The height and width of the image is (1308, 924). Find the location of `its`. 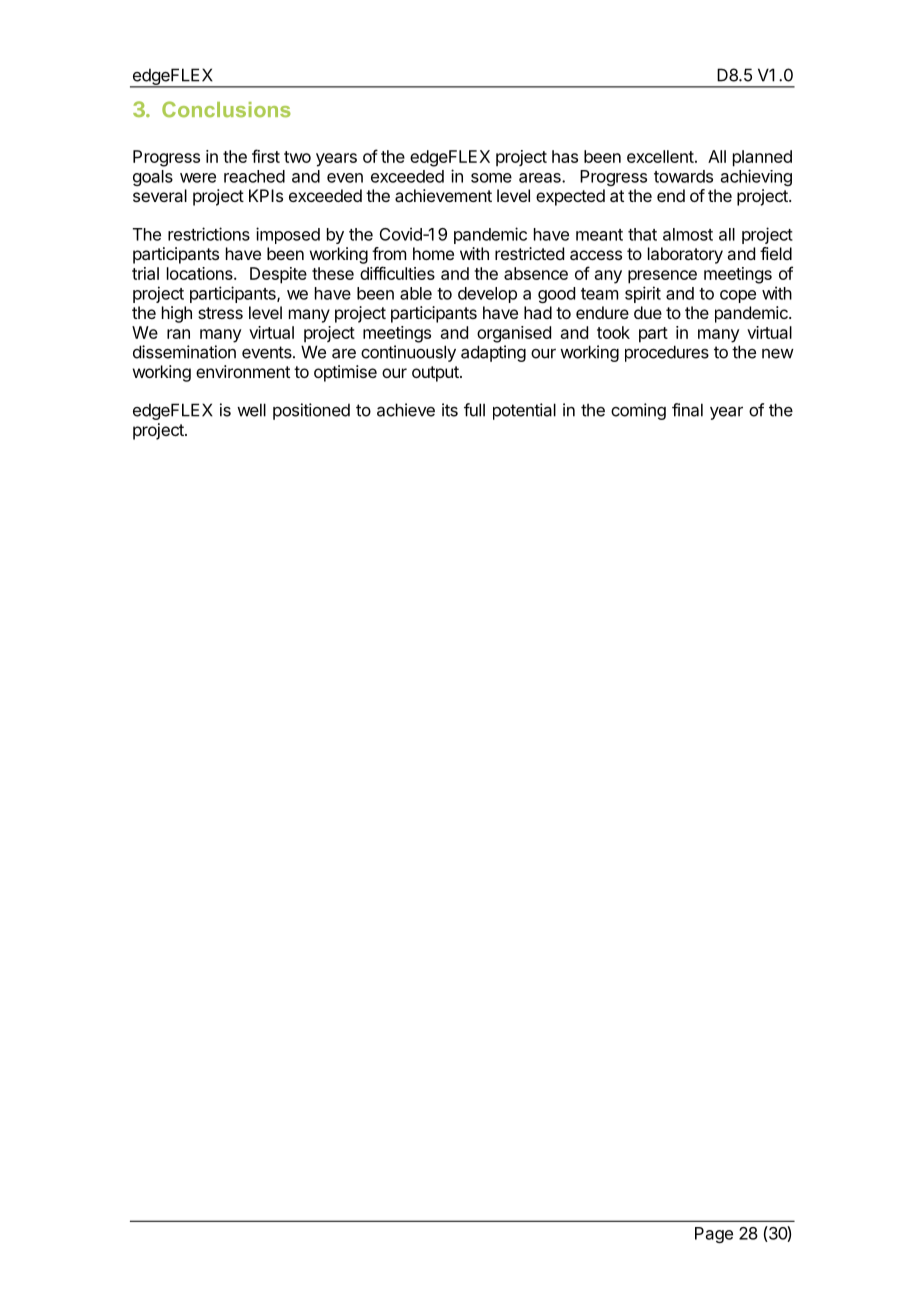

its is located at coordinates (450, 410).
